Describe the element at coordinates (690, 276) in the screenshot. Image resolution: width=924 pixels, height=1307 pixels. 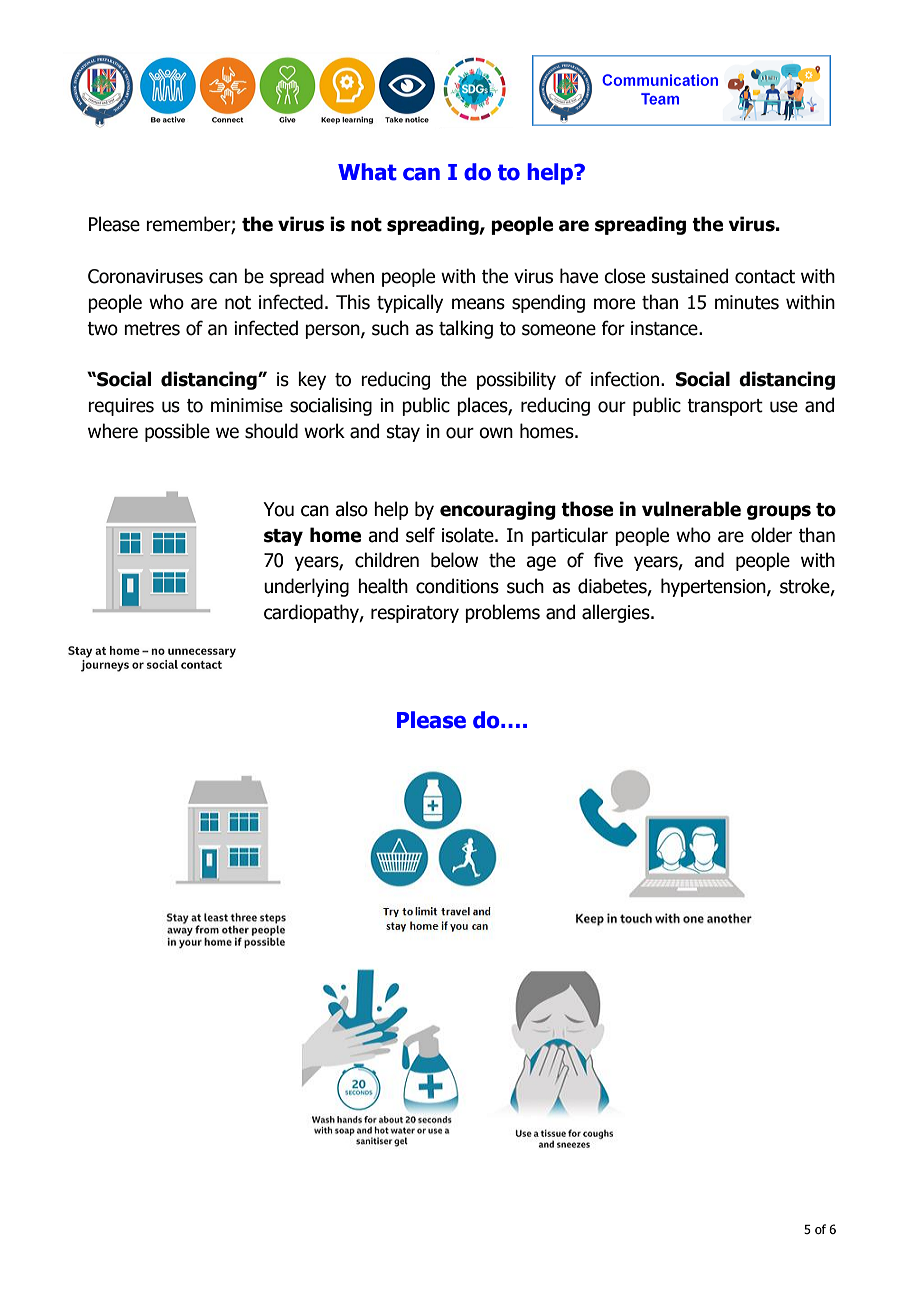
I see `sustained` at that location.
